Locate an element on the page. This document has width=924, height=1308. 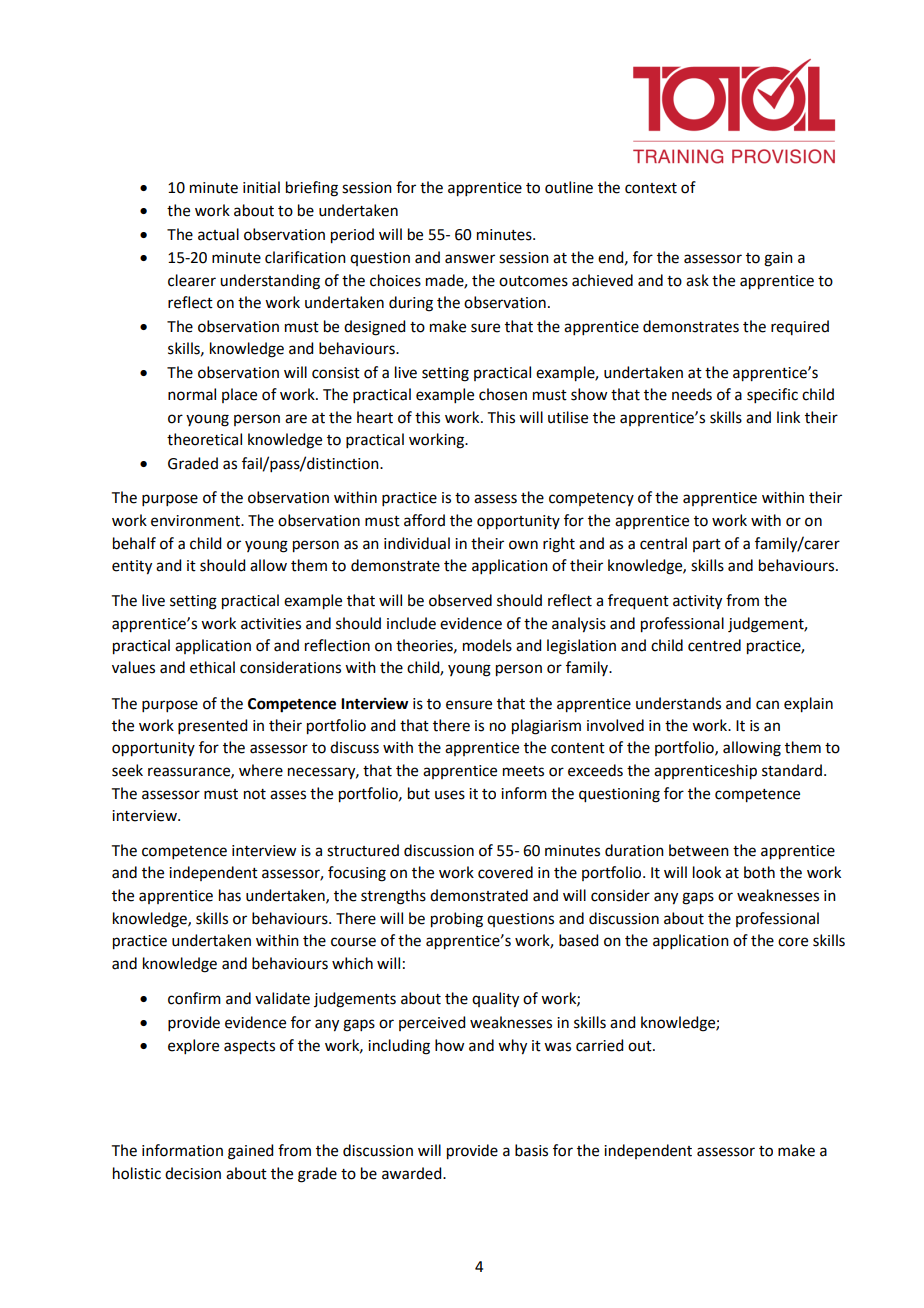
actual is located at coordinates (218, 234).
